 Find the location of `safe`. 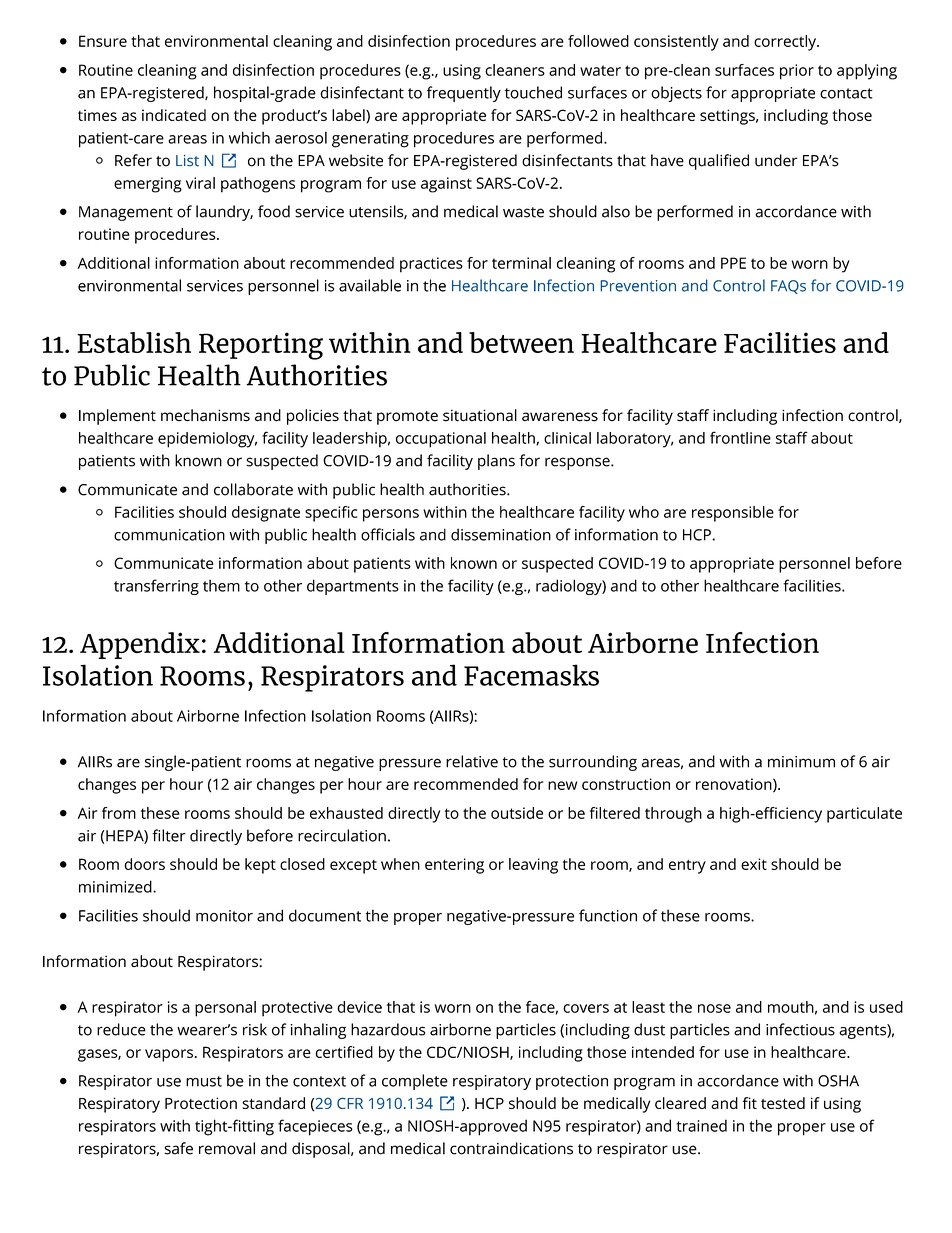

safe is located at coordinates (178, 1148).
